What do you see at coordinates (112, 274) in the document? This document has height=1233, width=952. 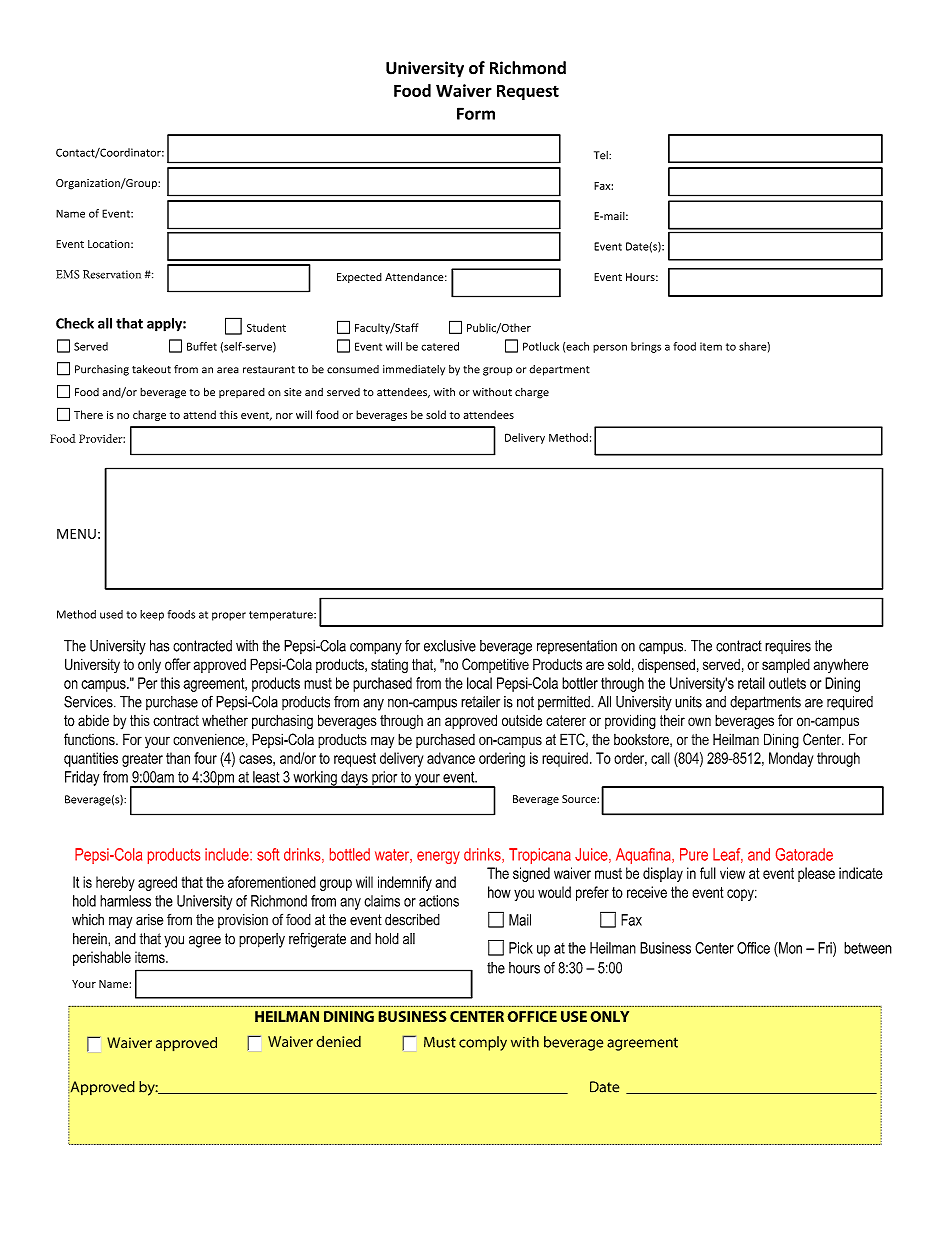 I see `Reservation` at bounding box center [112, 274].
